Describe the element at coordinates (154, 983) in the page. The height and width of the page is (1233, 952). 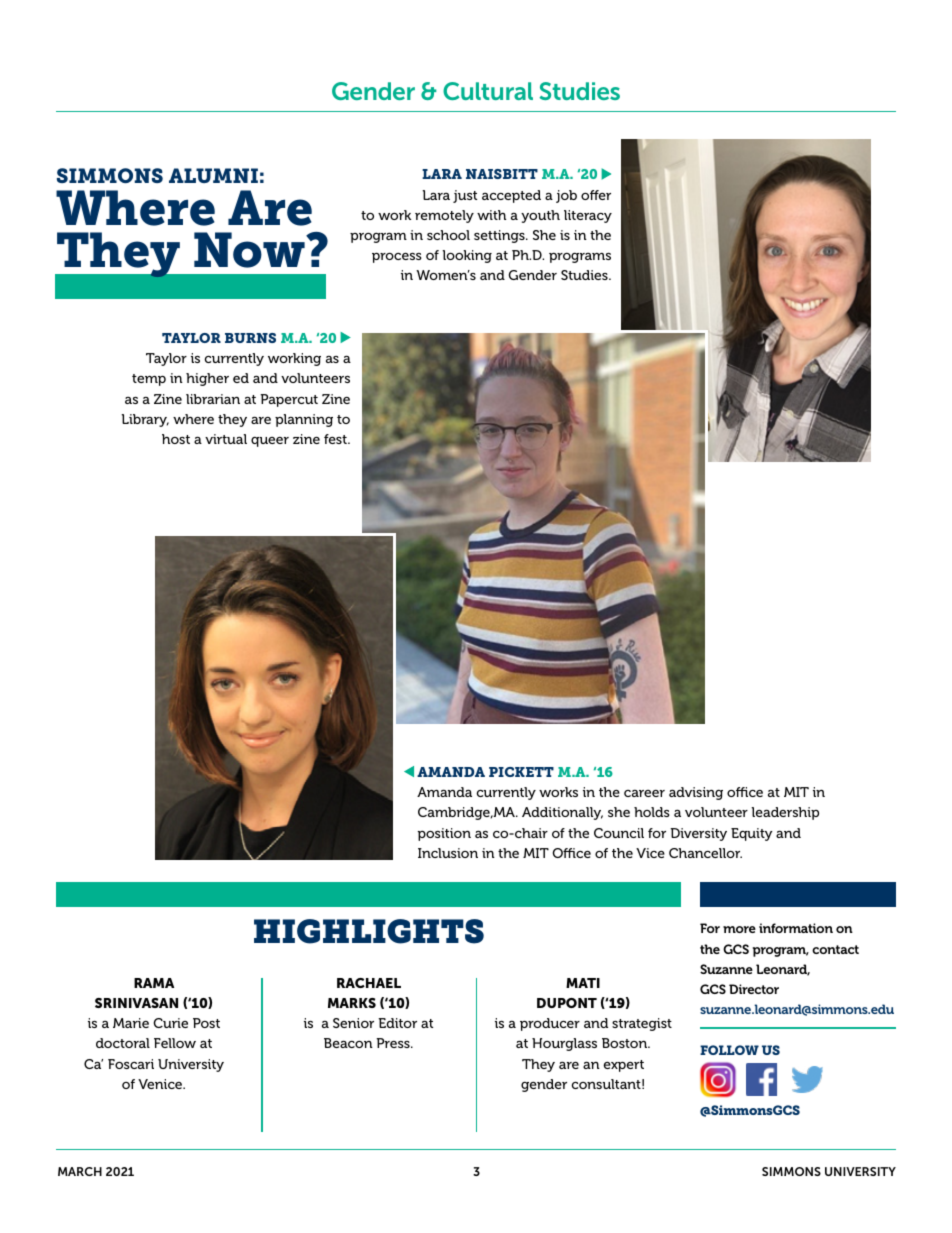
I see `RAMA` at that location.
